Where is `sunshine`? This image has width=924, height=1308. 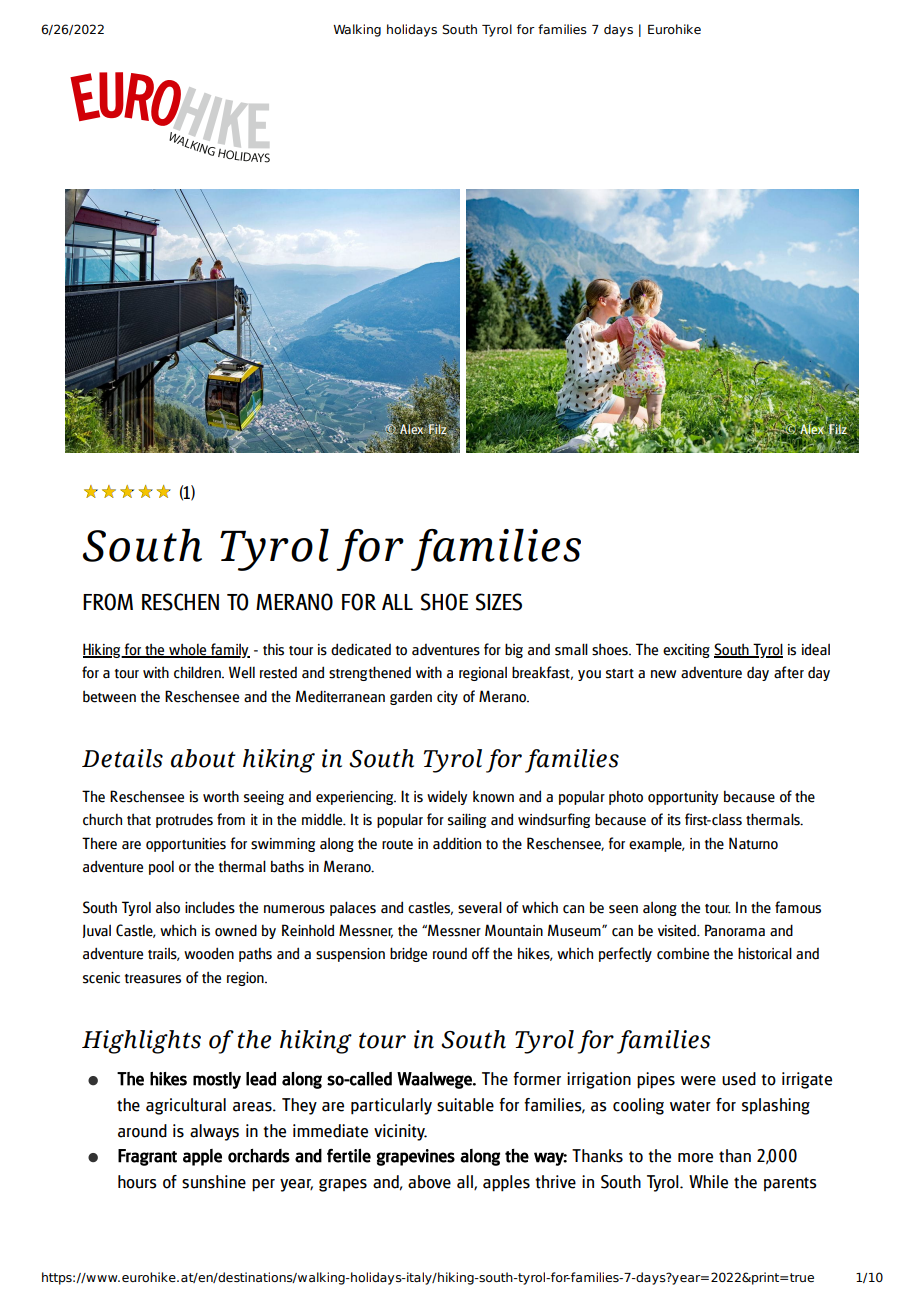 sunshine is located at coordinates (214, 1182).
